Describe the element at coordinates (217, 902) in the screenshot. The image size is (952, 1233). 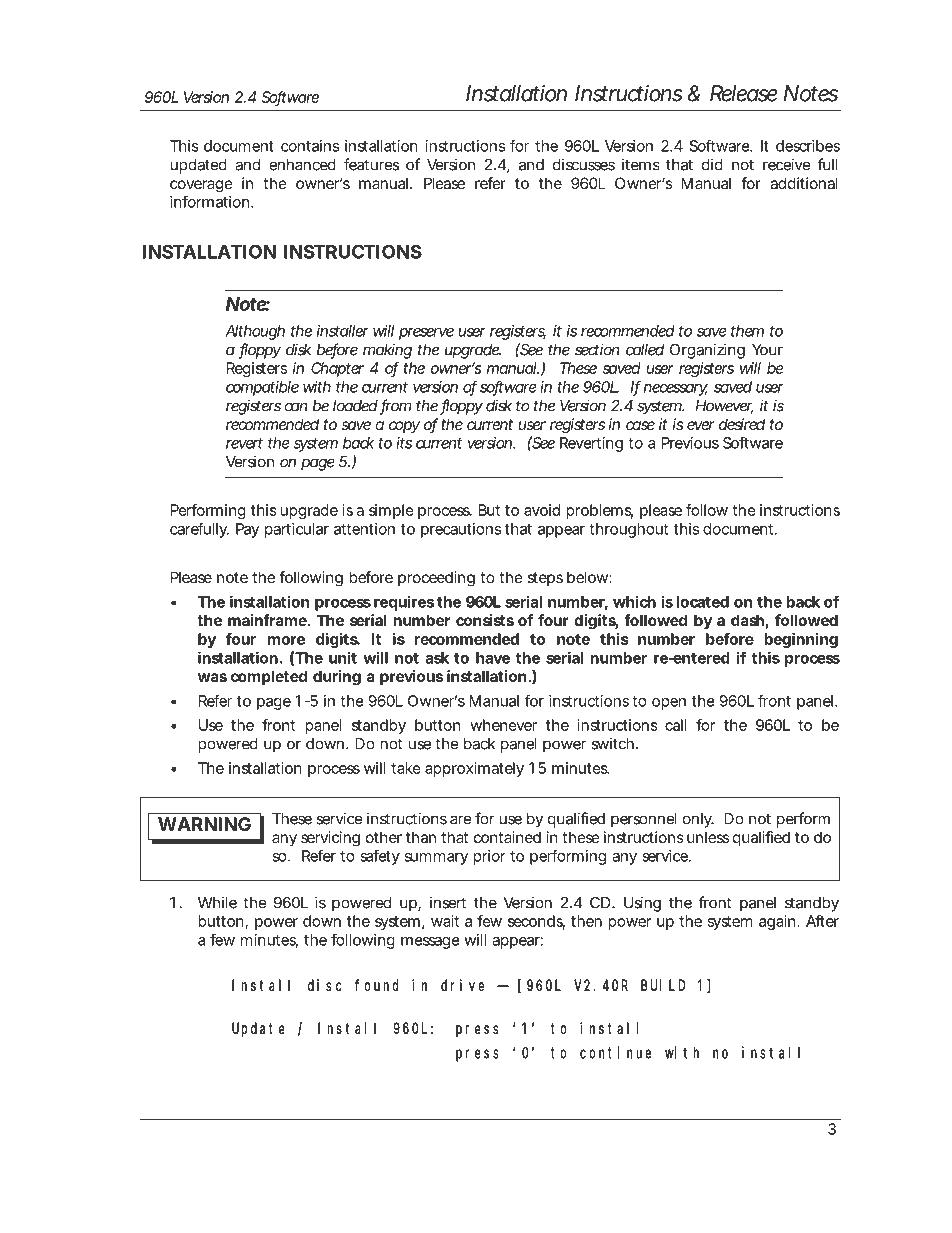
I see `While` at that location.
